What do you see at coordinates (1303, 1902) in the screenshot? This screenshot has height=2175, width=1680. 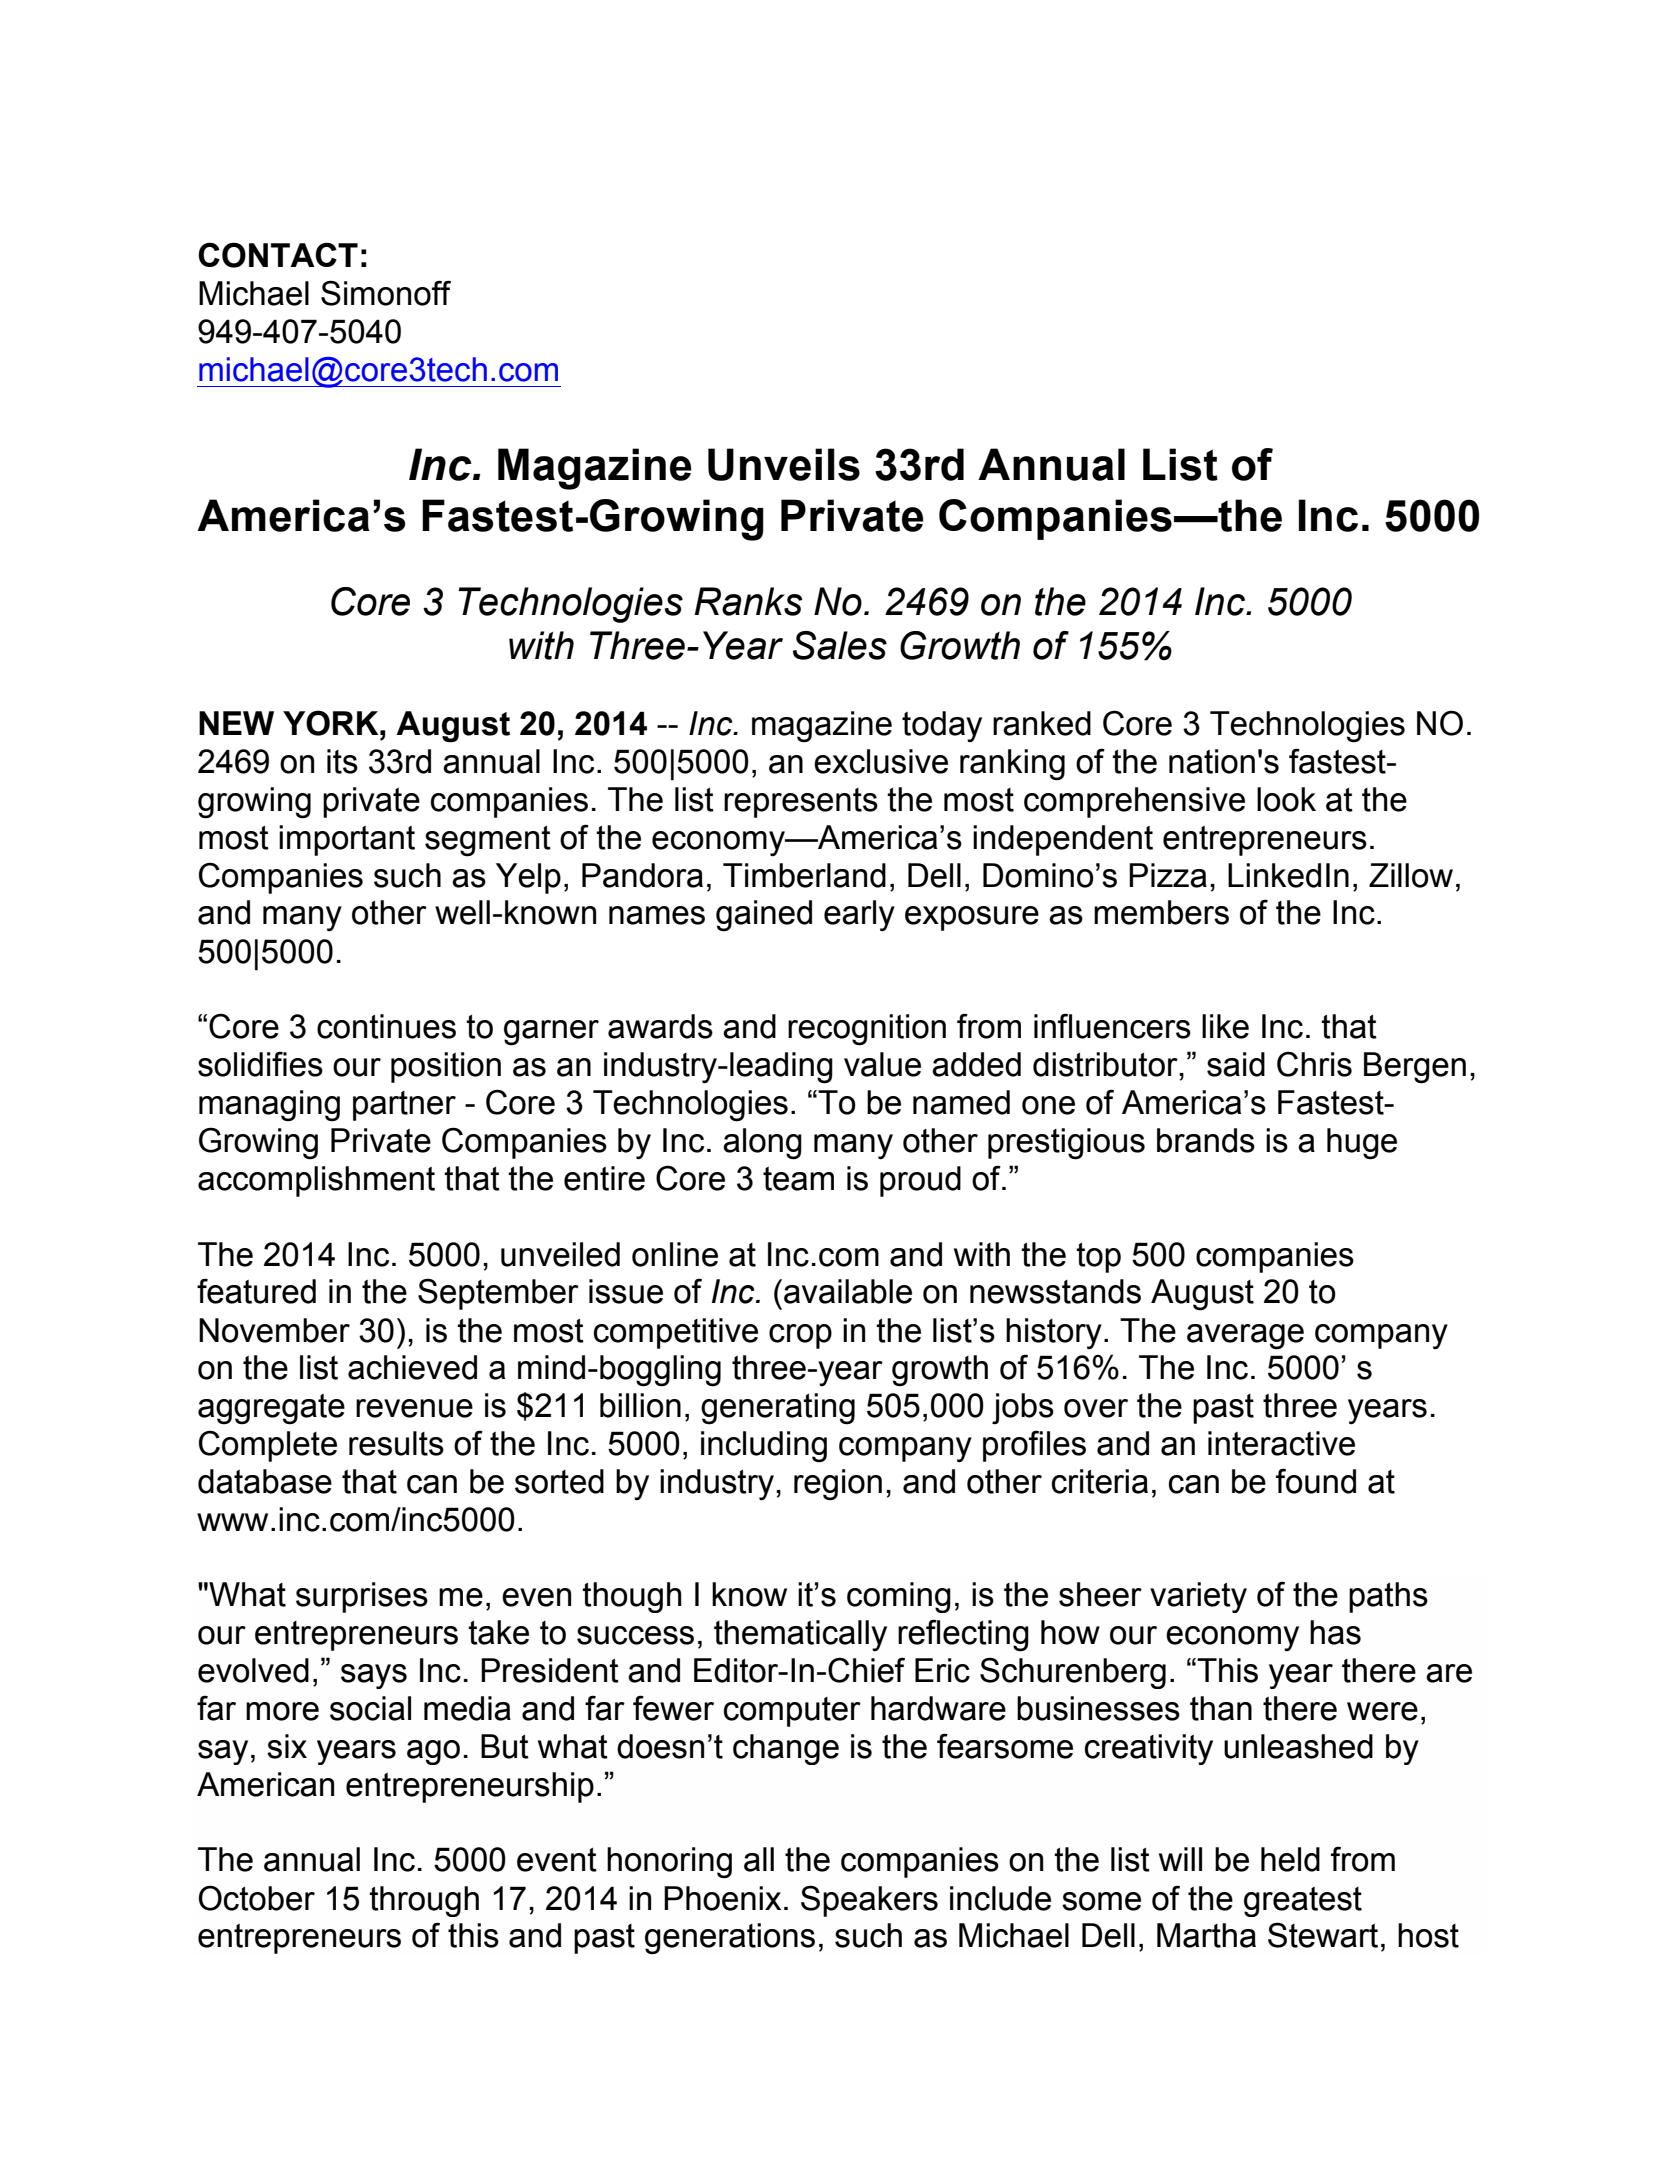 I see `greatest` at bounding box center [1303, 1902].
